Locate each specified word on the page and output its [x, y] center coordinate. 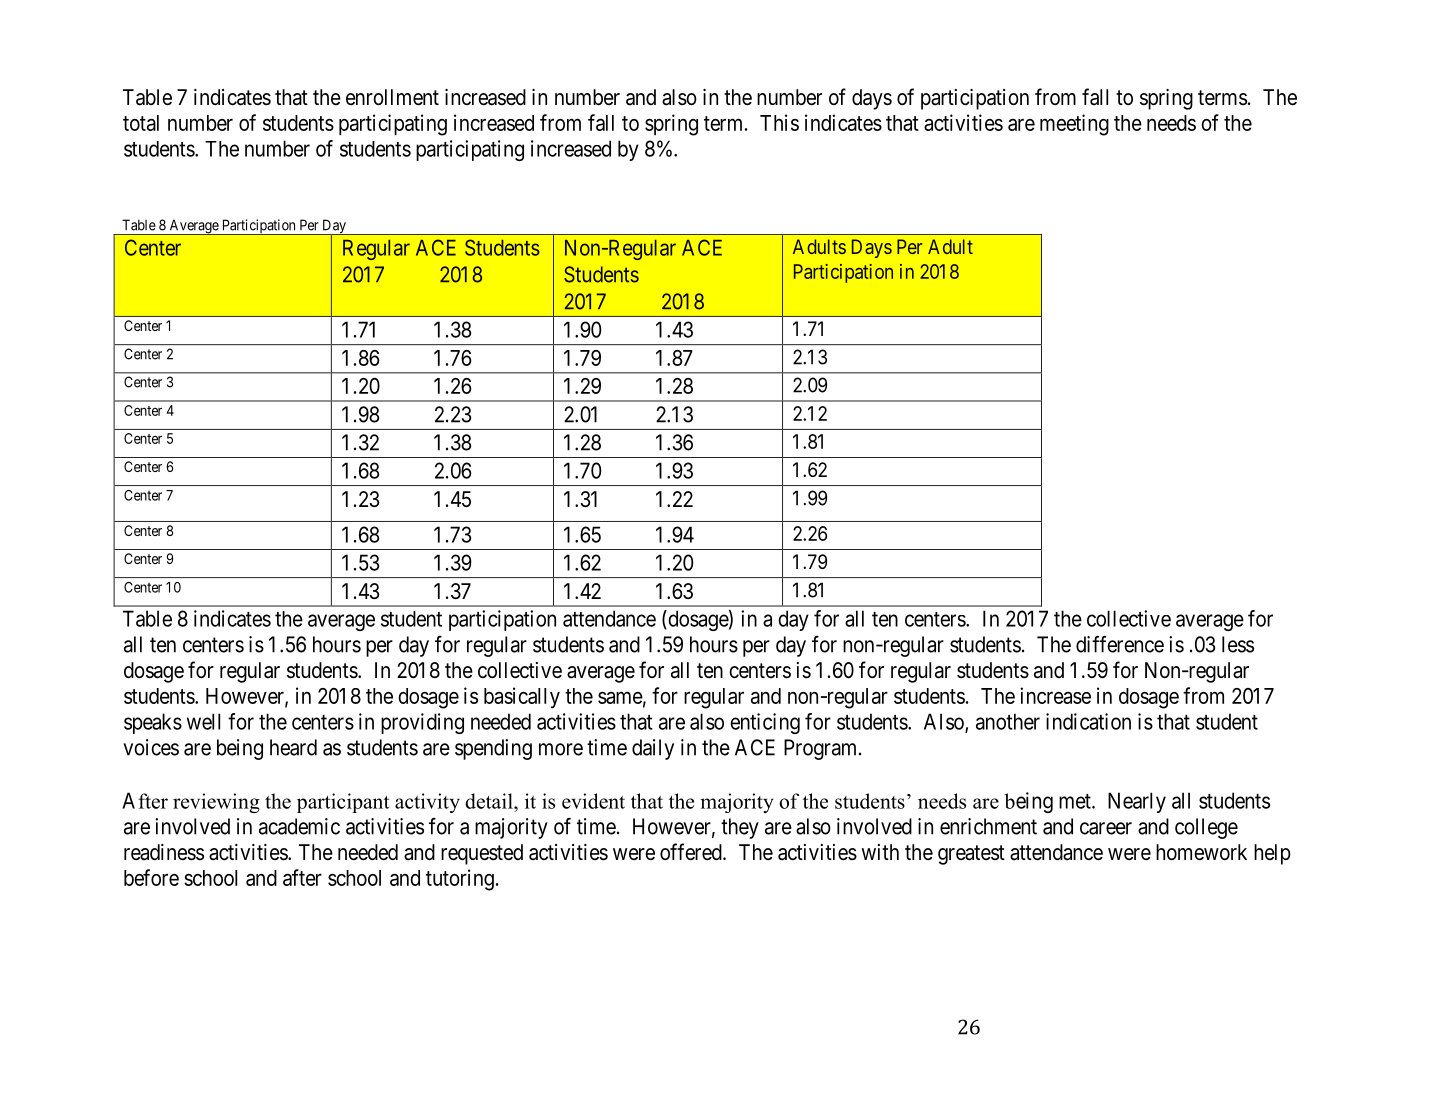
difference [1120, 644]
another [1008, 721]
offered [692, 852]
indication [1088, 721]
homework [1201, 852]
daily [653, 749]
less [1238, 644]
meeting [1074, 125]
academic [299, 826]
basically [522, 697]
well [203, 721]
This [779, 122]
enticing [765, 723]
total [141, 123]
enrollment [392, 97]
